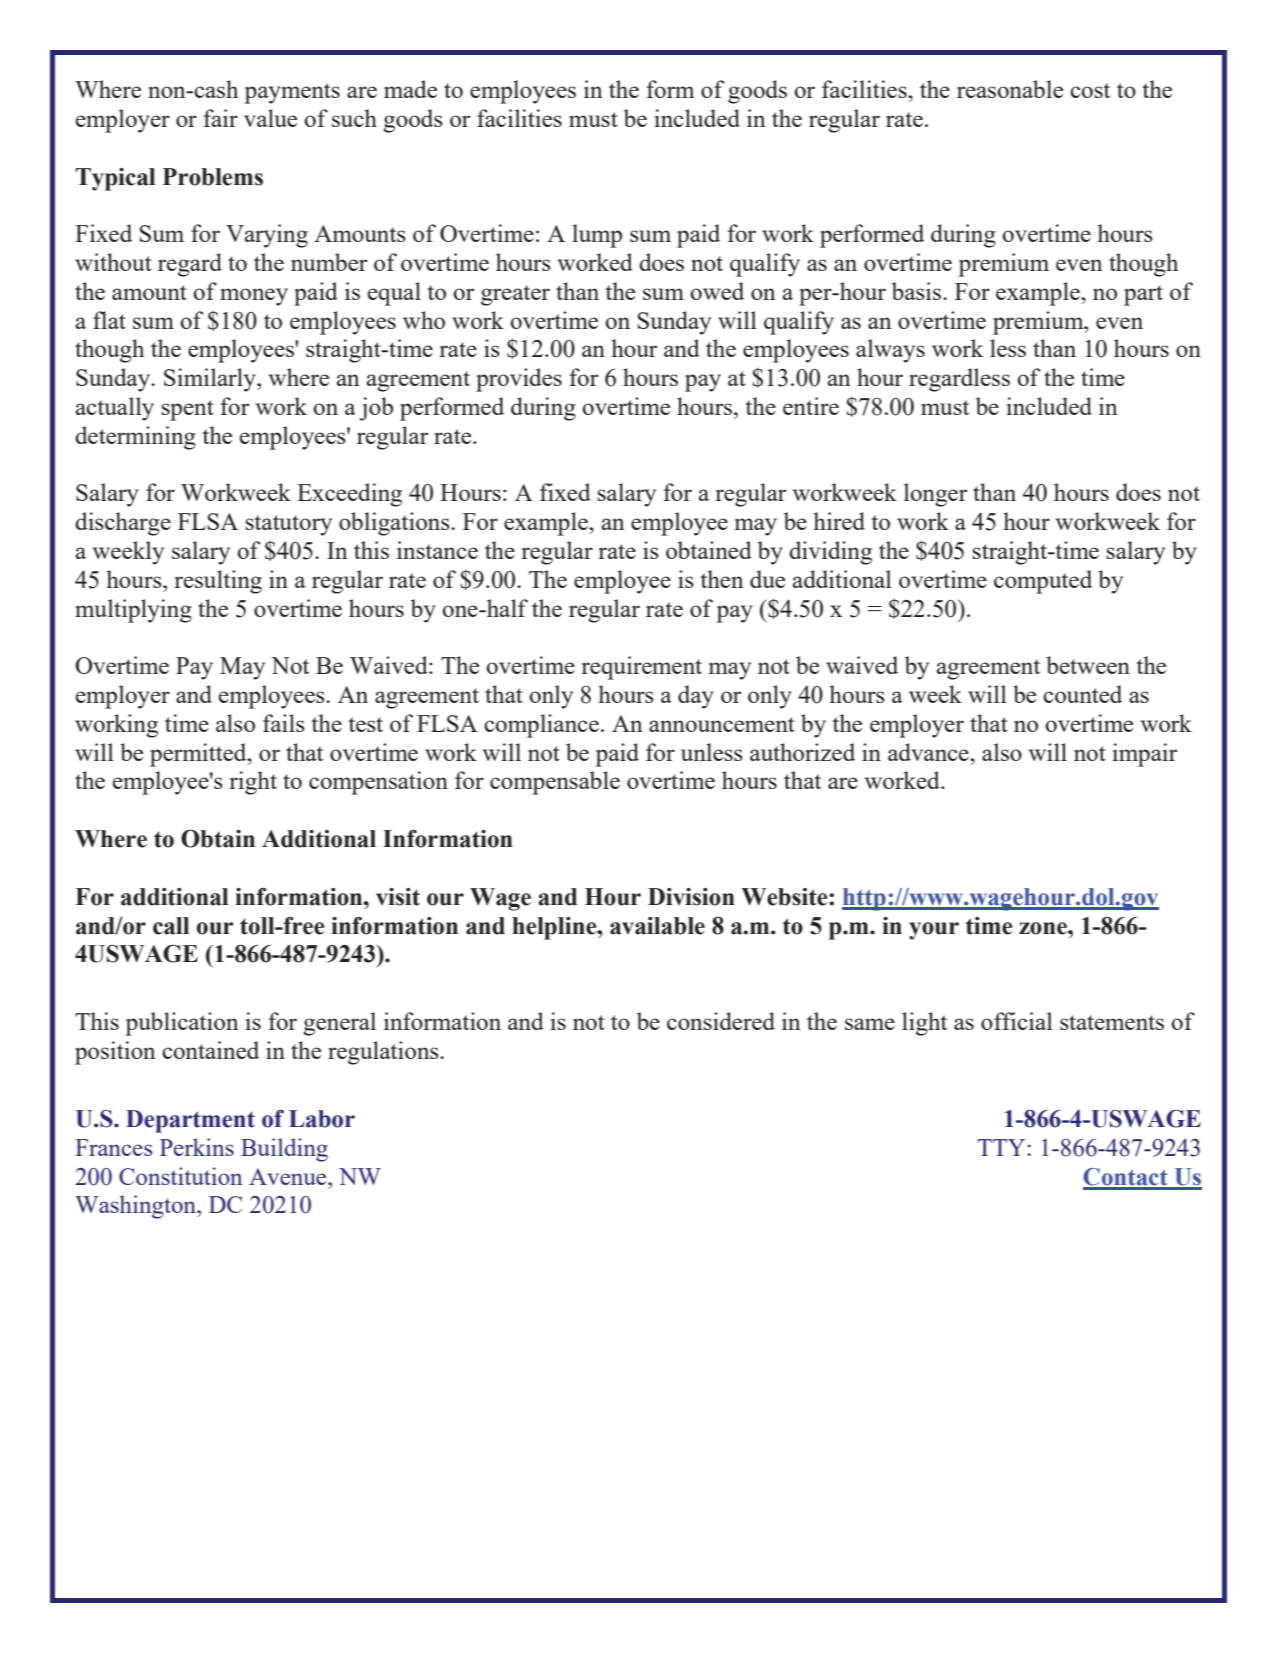  Describe the element at coordinates (180, 1176) in the screenshot. I see `Constitution` at that location.
